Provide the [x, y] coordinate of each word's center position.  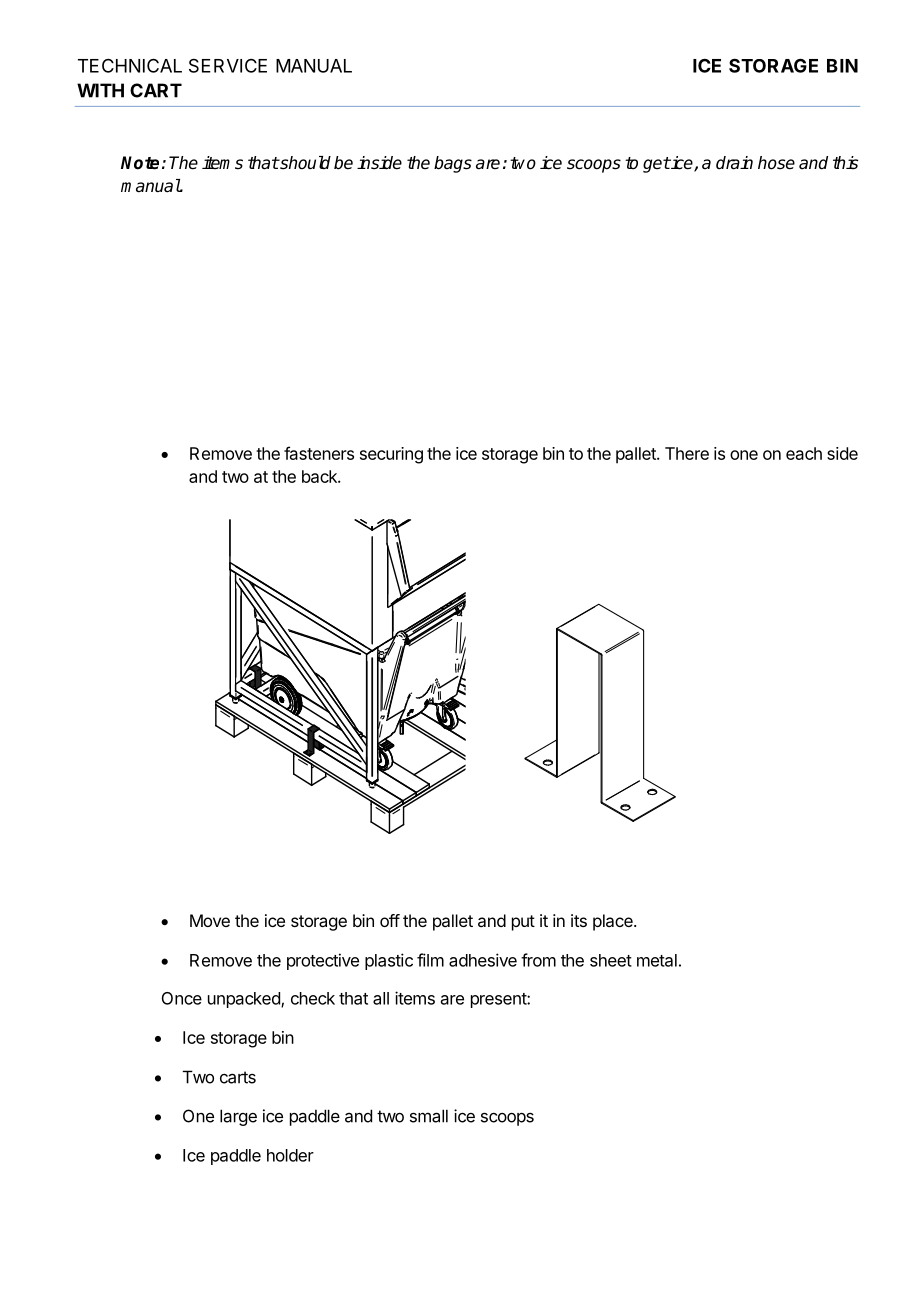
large [238, 1117]
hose [776, 163]
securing [391, 455]
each [804, 453]
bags [453, 164]
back [320, 476]
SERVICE [228, 65]
